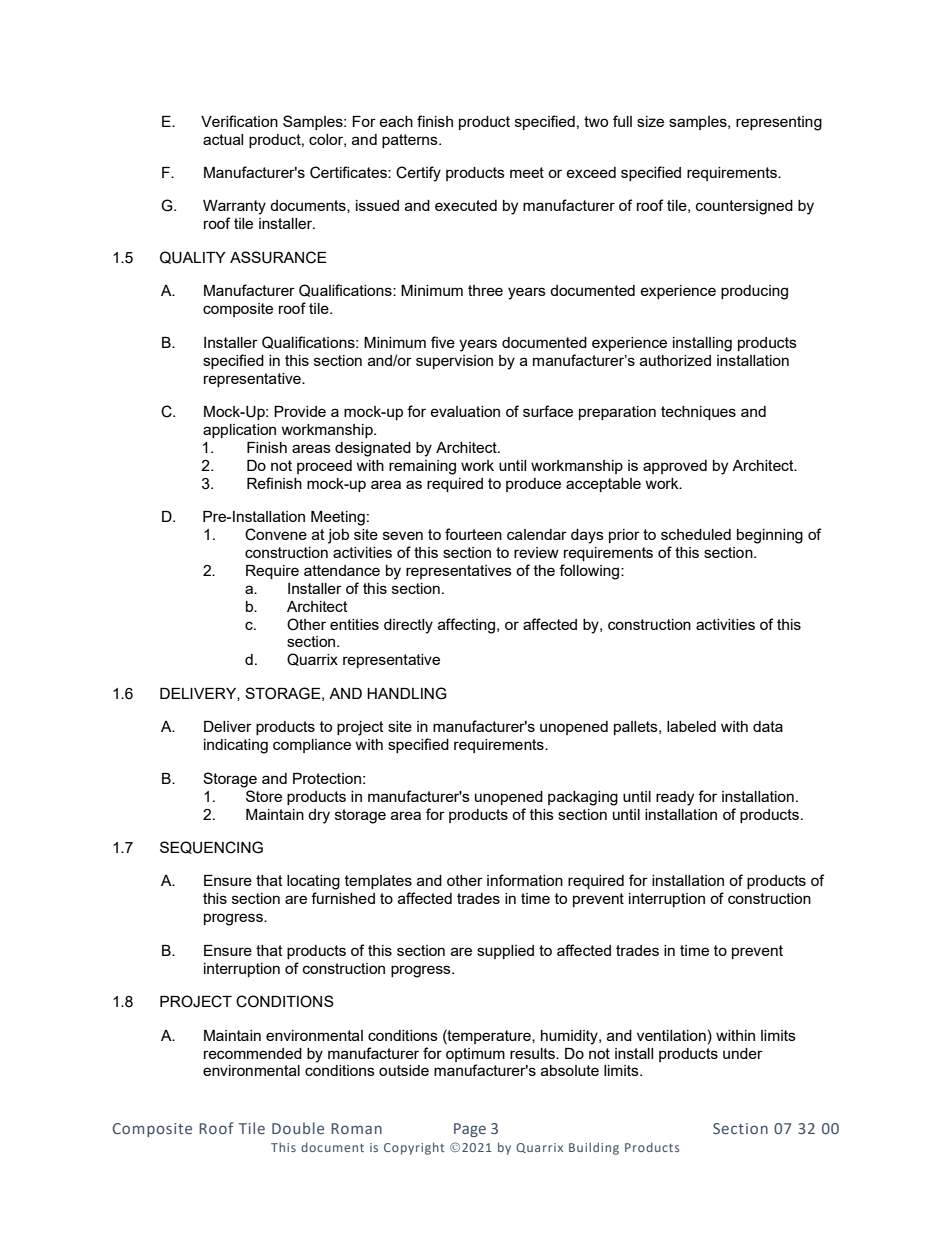 The width and height of the page is (952, 1233). I want to click on Verification, so click(239, 121).
